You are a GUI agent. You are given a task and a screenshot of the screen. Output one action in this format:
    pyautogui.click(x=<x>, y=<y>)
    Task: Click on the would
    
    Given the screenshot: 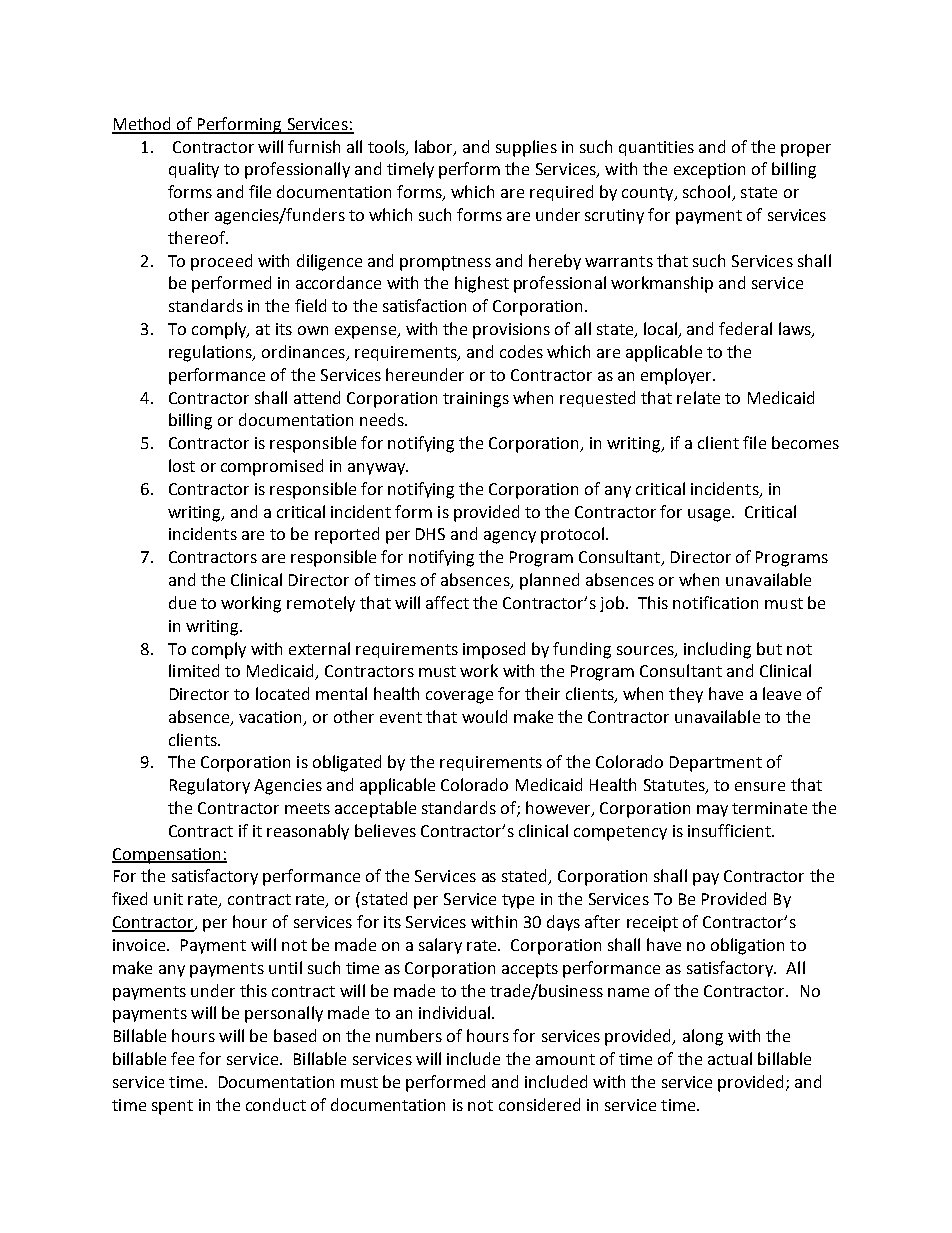 What is the action you would take?
    pyautogui.click(x=484, y=716)
